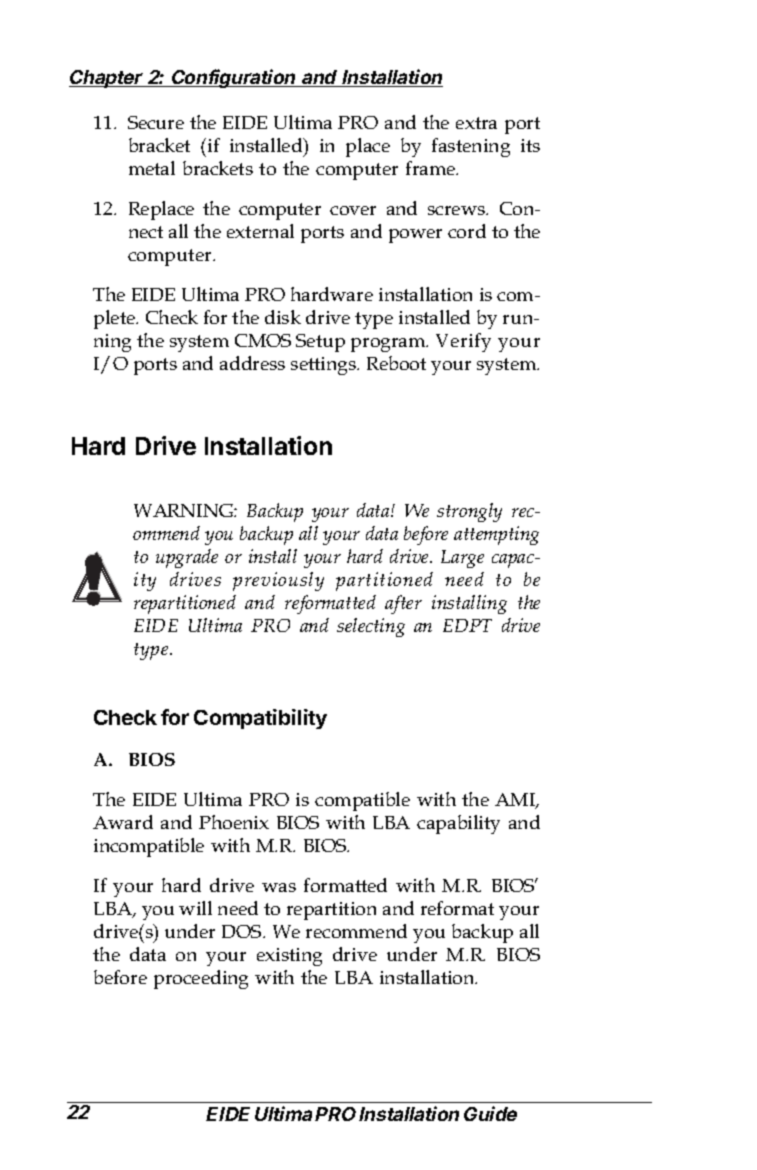 The width and height of the page is (757, 1170). I want to click on capability, so click(458, 824).
